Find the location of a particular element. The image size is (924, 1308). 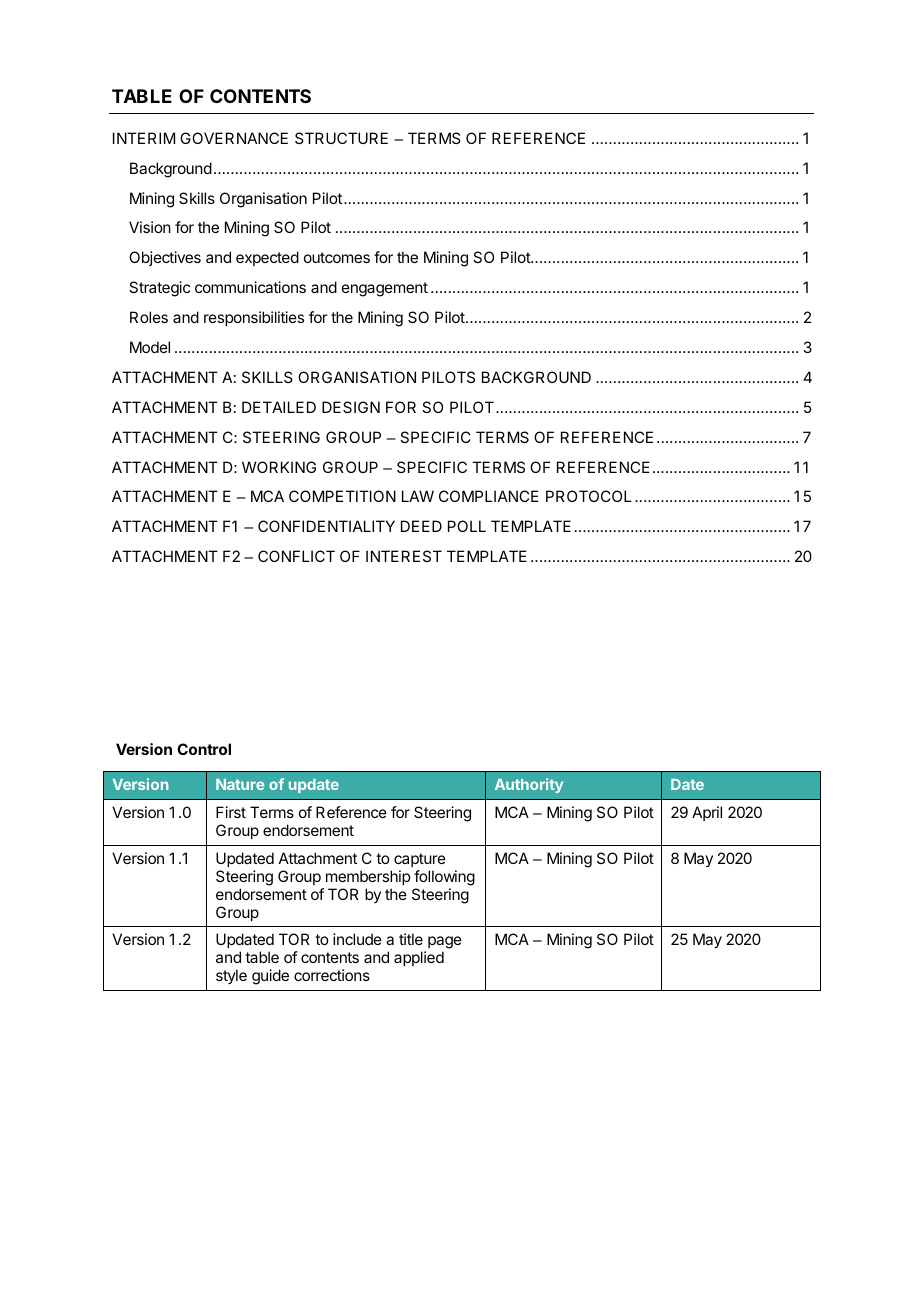

STRUCTURE is located at coordinates (341, 138).
